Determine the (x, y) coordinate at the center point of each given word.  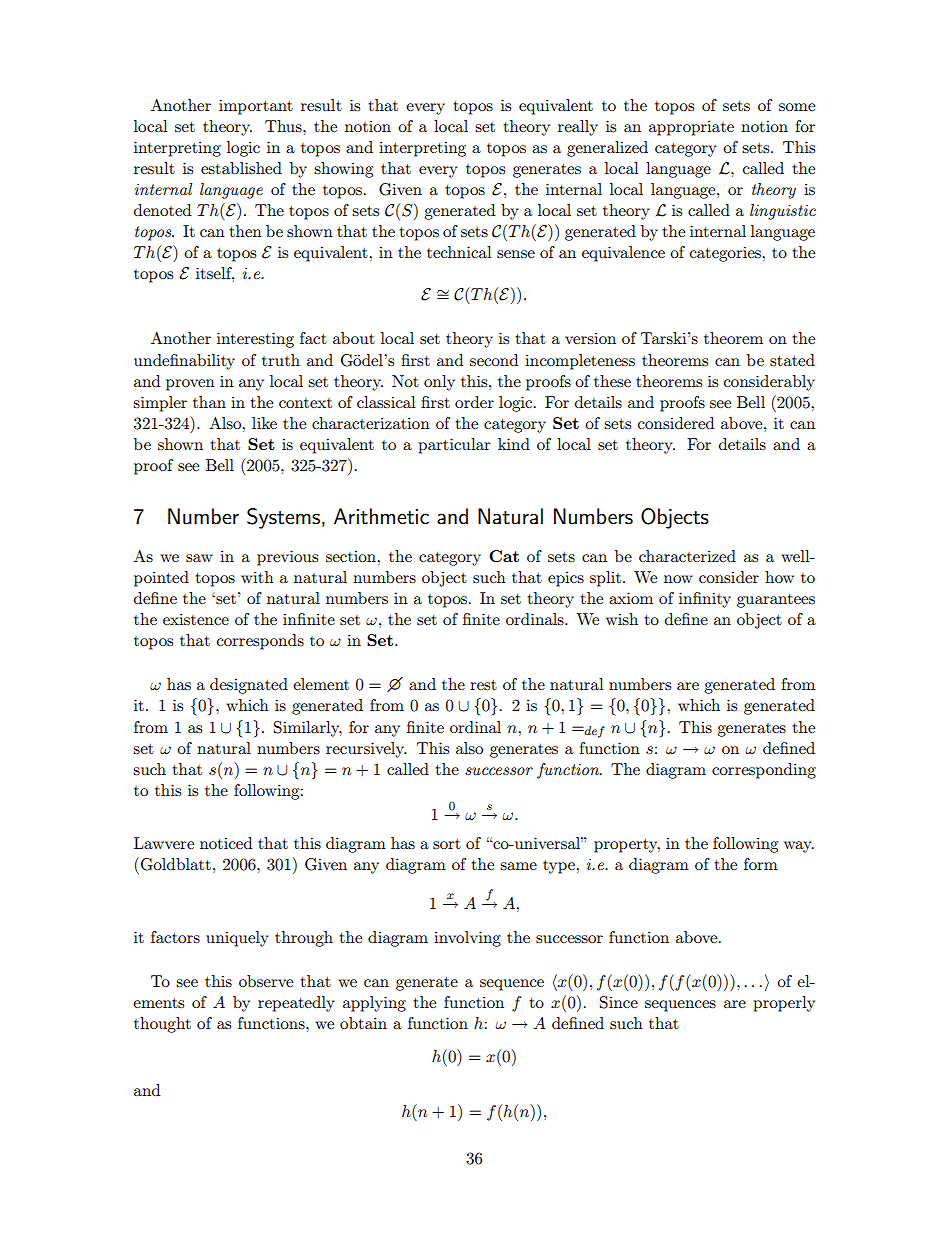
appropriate (691, 128)
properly (784, 1004)
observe (266, 981)
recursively (366, 750)
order (474, 402)
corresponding (764, 771)
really (578, 128)
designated (249, 686)
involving (467, 939)
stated (792, 360)
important (256, 107)
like (264, 423)
